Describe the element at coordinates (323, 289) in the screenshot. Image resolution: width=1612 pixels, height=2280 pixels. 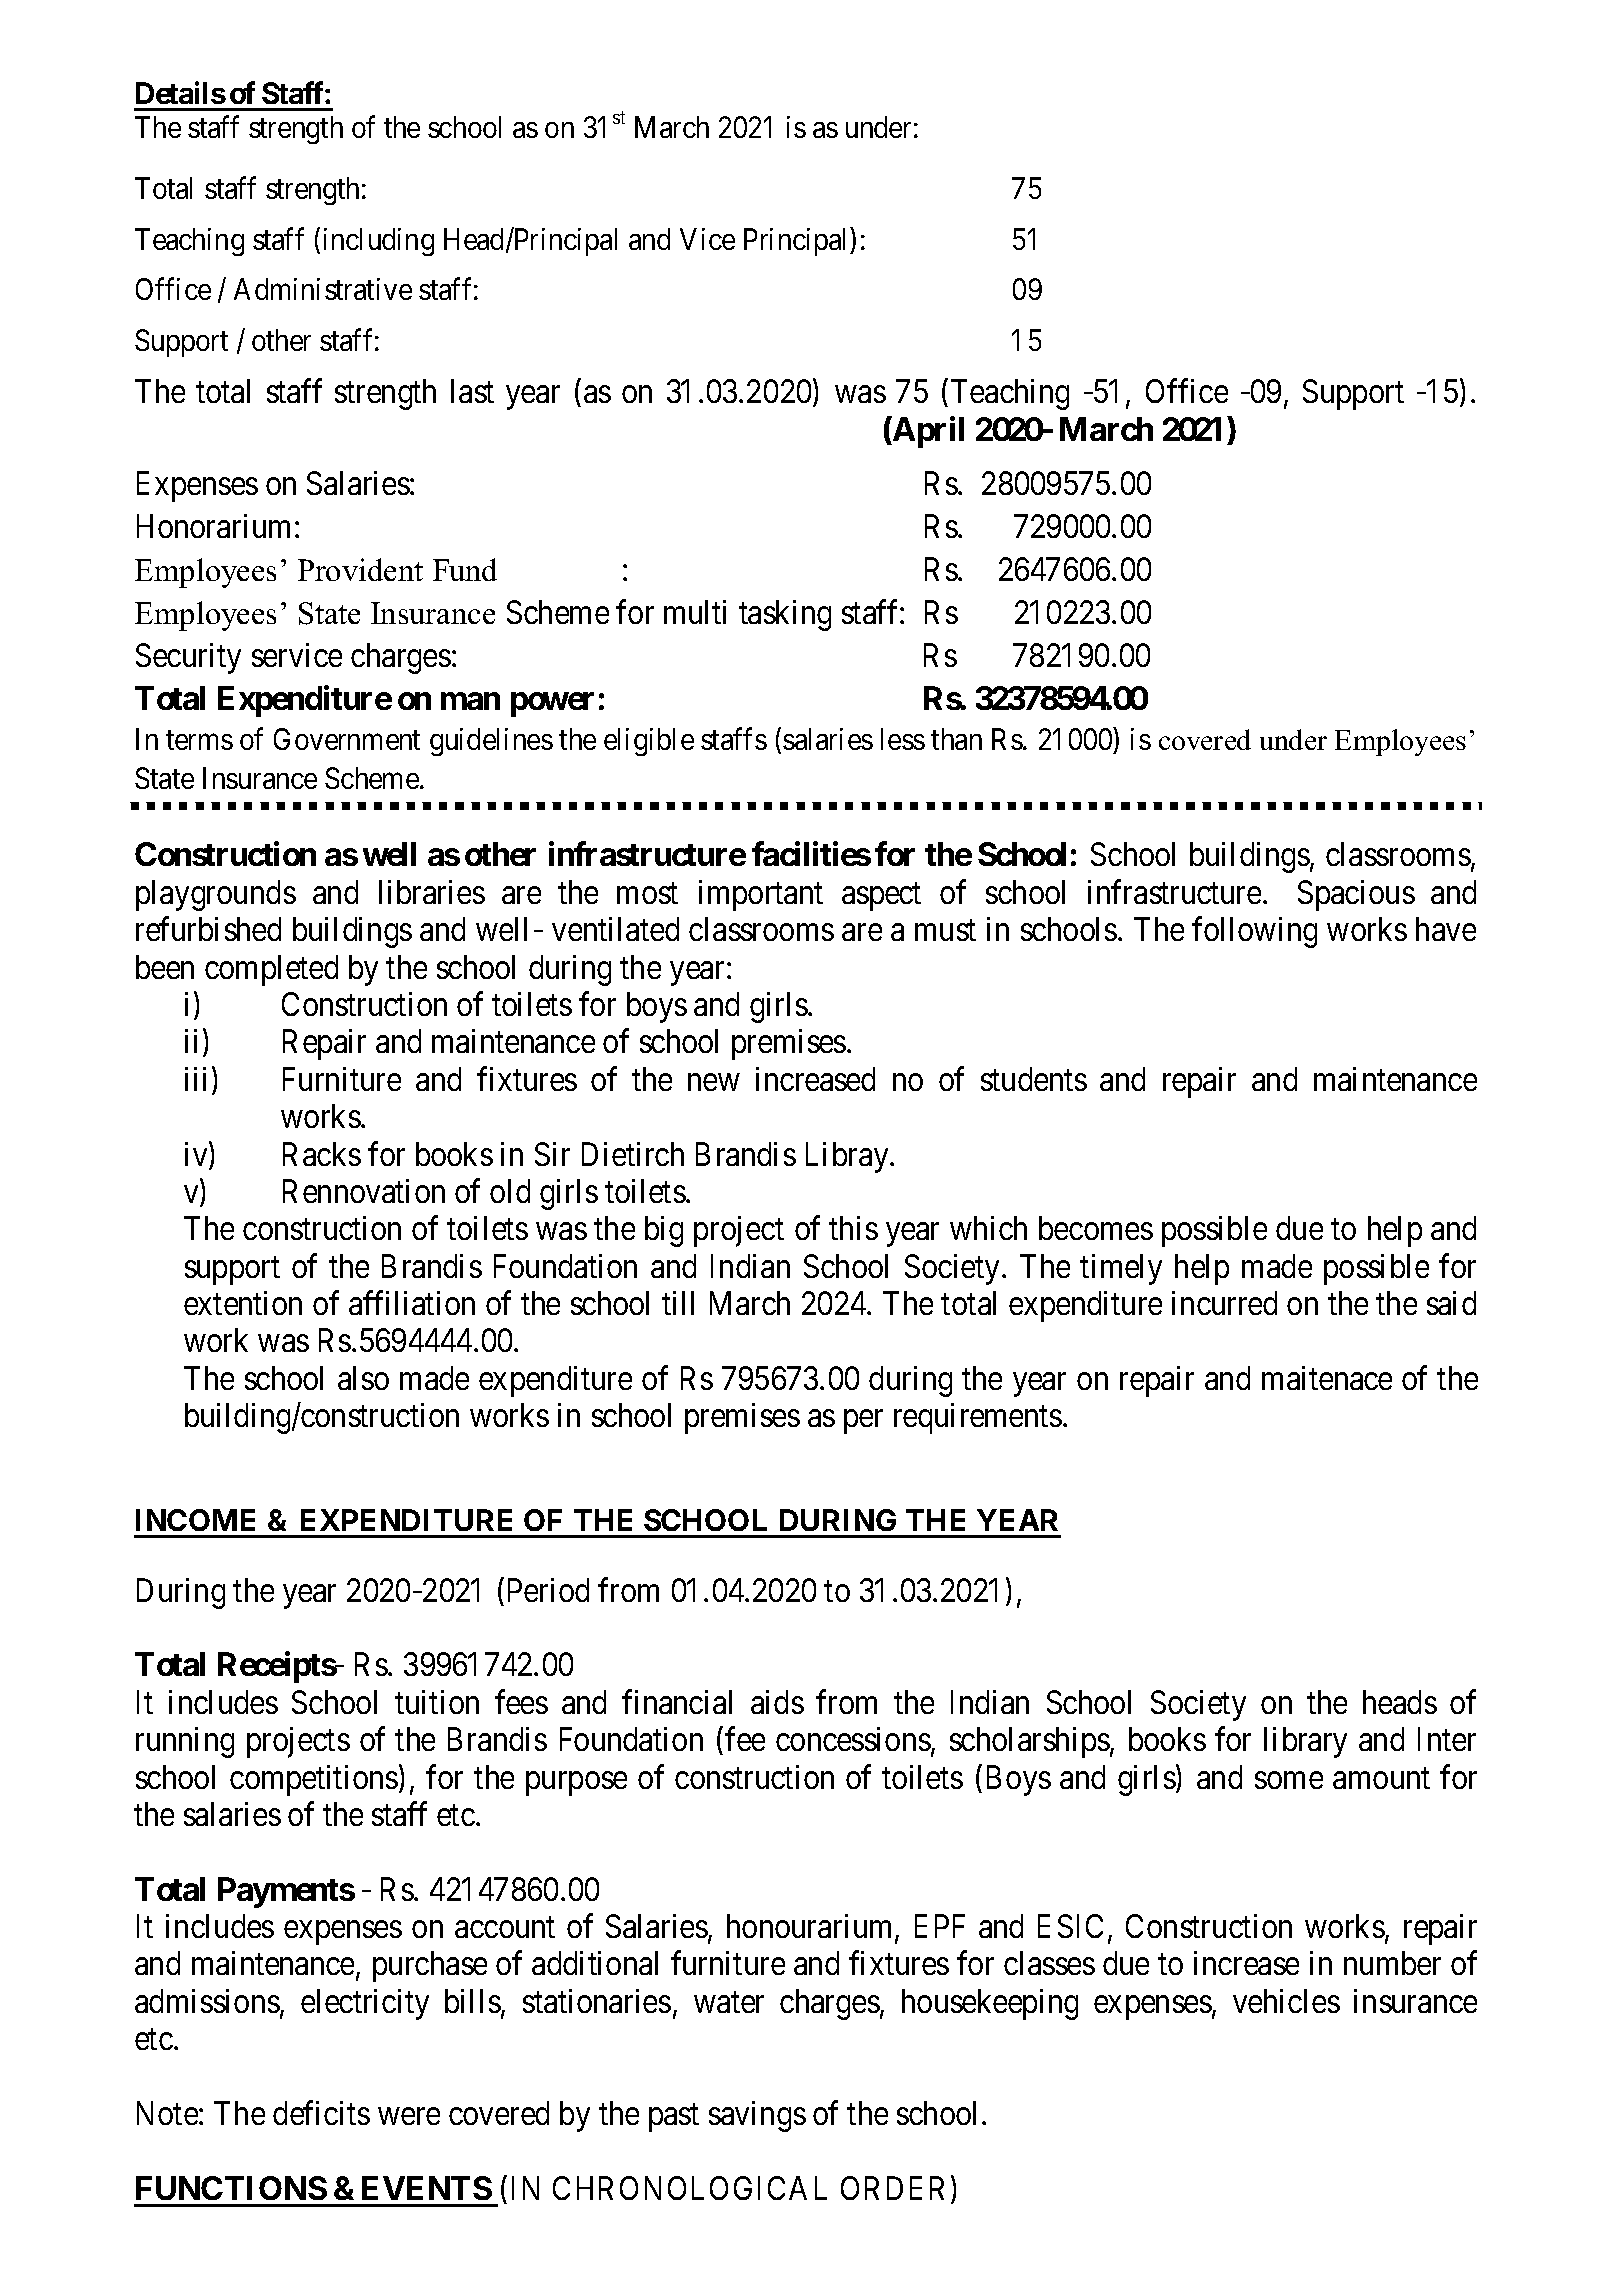
I see `Administrative` at that location.
